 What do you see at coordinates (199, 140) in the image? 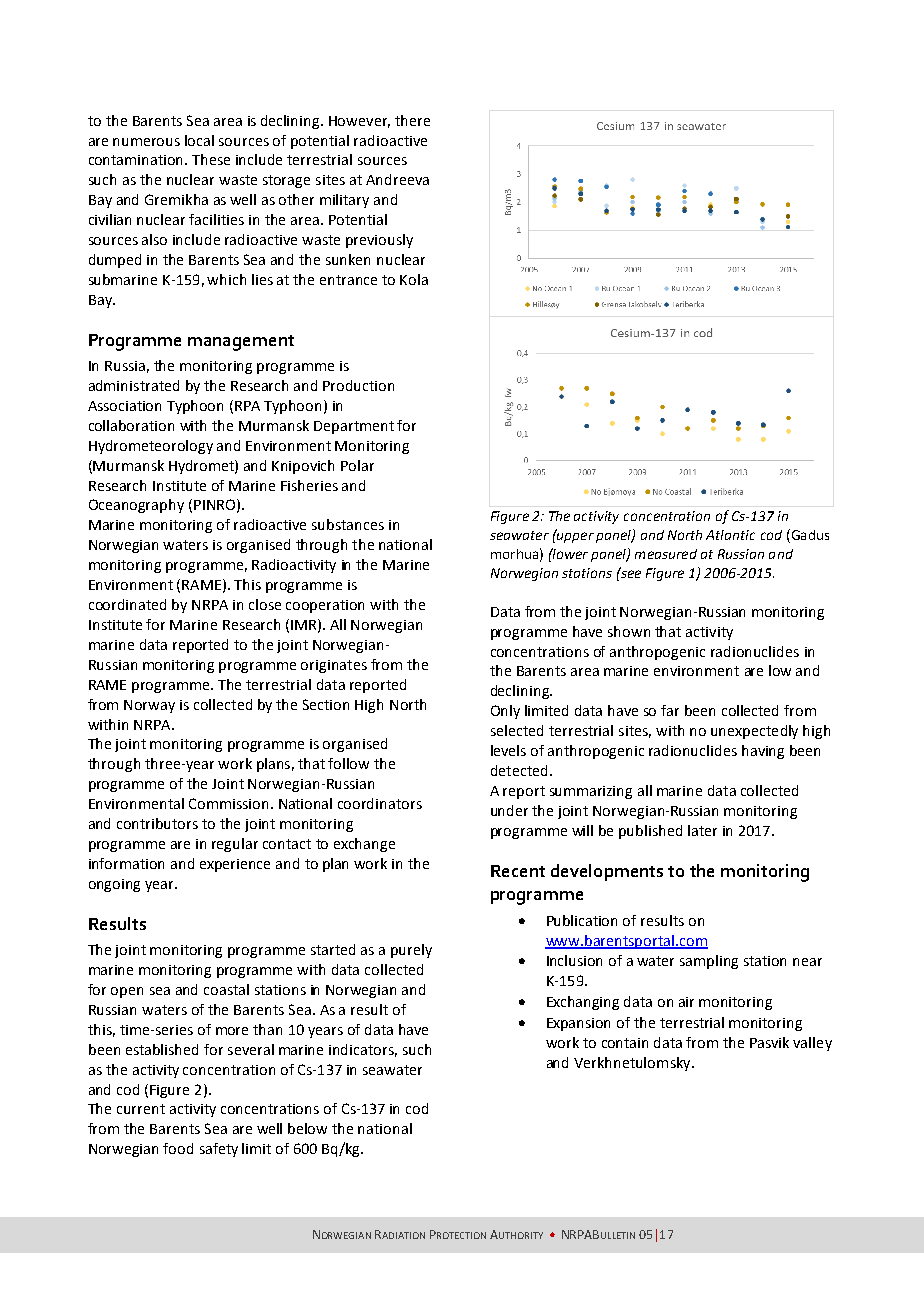
I see `local` at bounding box center [199, 140].
